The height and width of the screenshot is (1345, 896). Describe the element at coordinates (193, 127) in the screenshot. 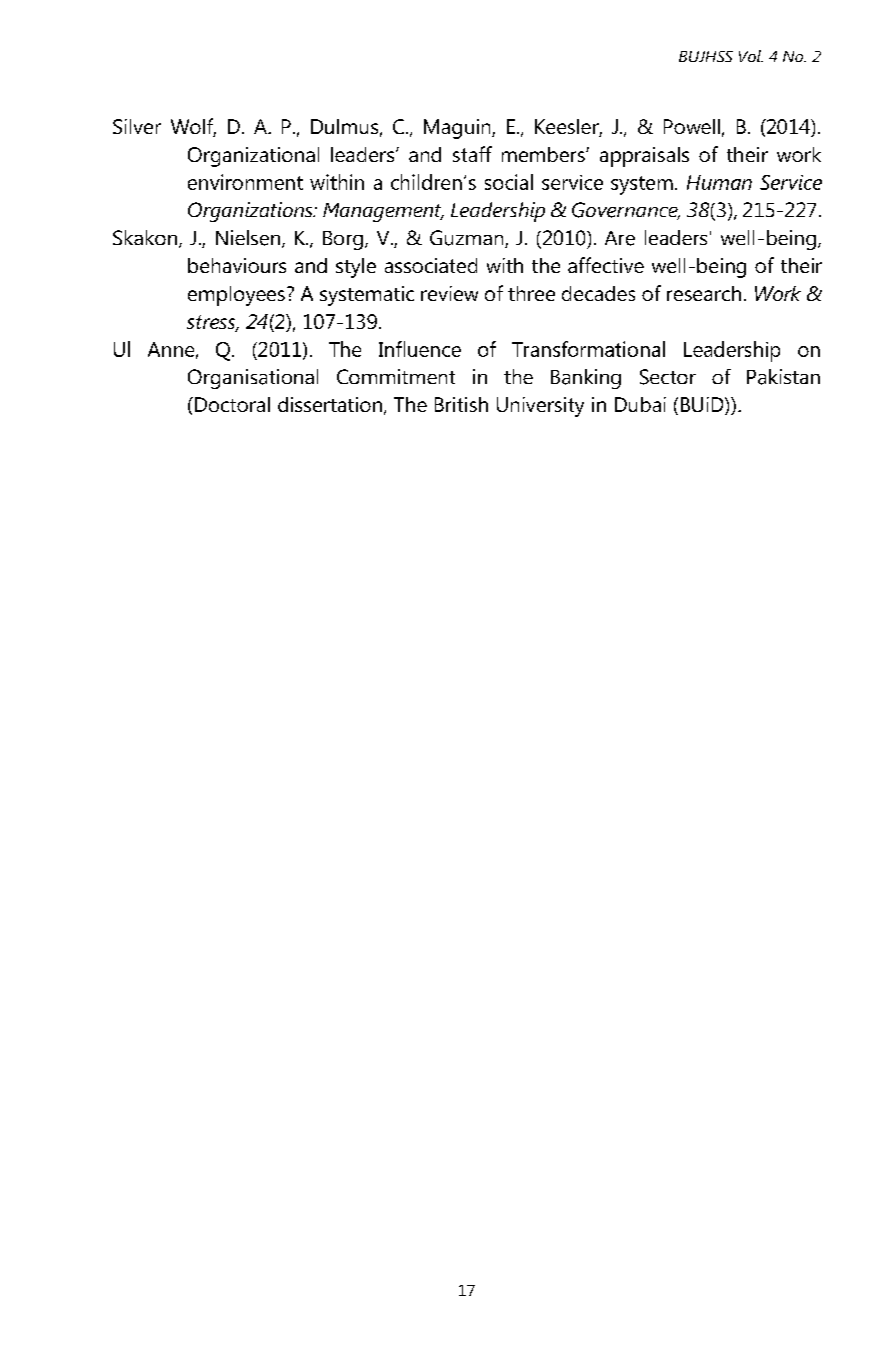

I see `Wolf` at that location.
